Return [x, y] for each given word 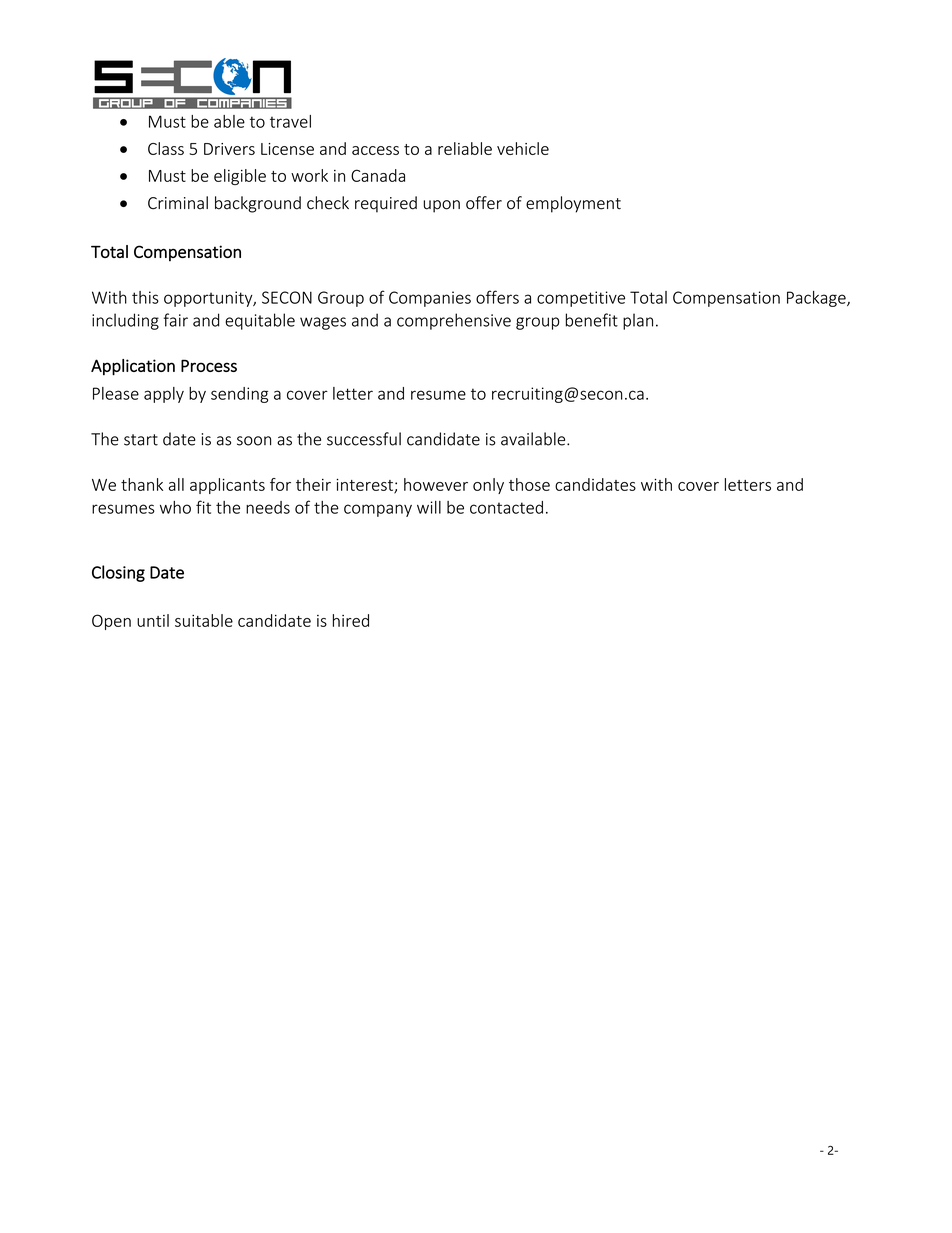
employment [573, 204]
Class [166, 148]
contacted [506, 507]
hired [351, 620]
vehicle [523, 148]
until [153, 620]
